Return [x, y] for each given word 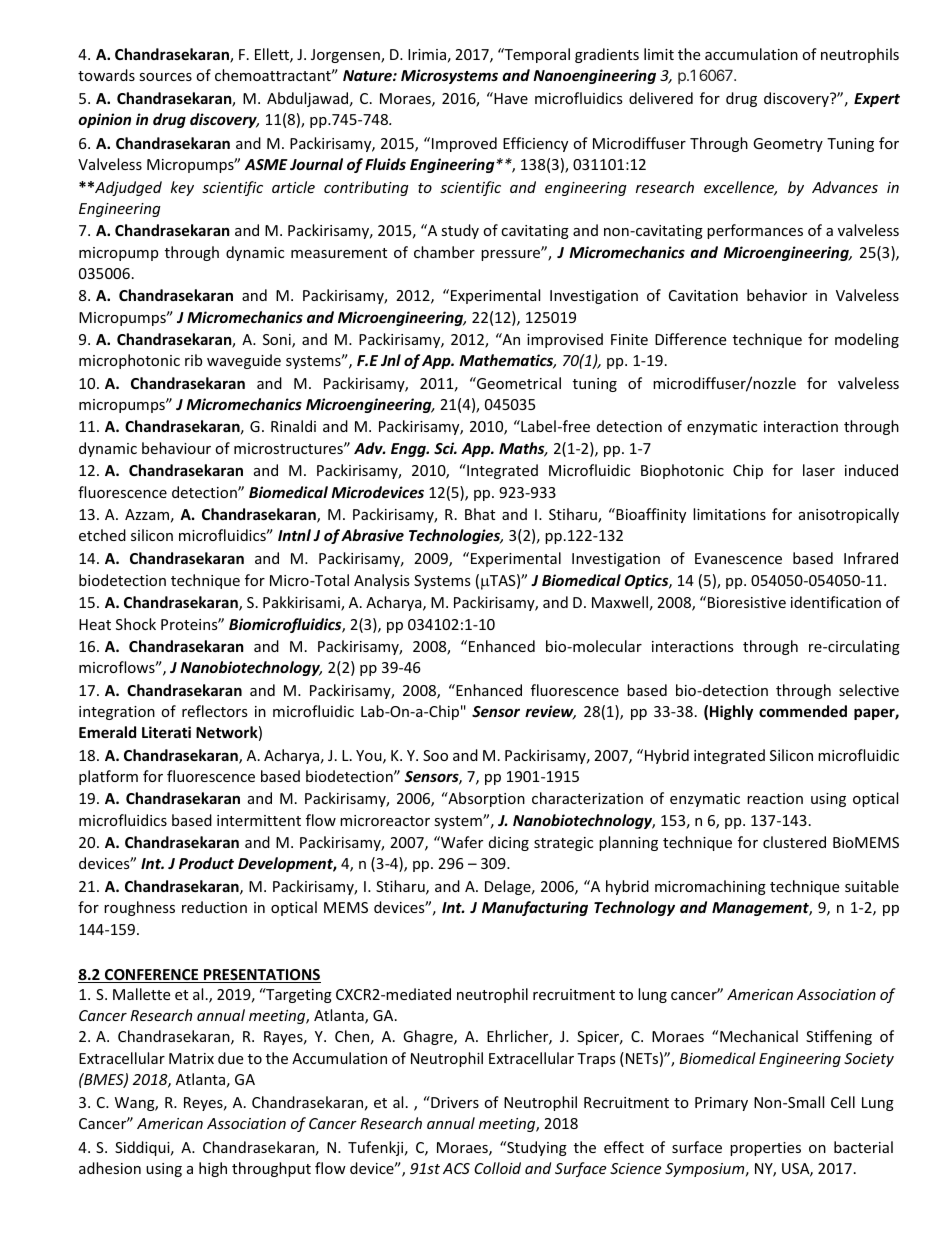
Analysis [382, 581]
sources [165, 77]
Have [510, 98]
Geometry [788, 145]
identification [836, 602]
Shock [136, 624]
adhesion [110, 1168]
